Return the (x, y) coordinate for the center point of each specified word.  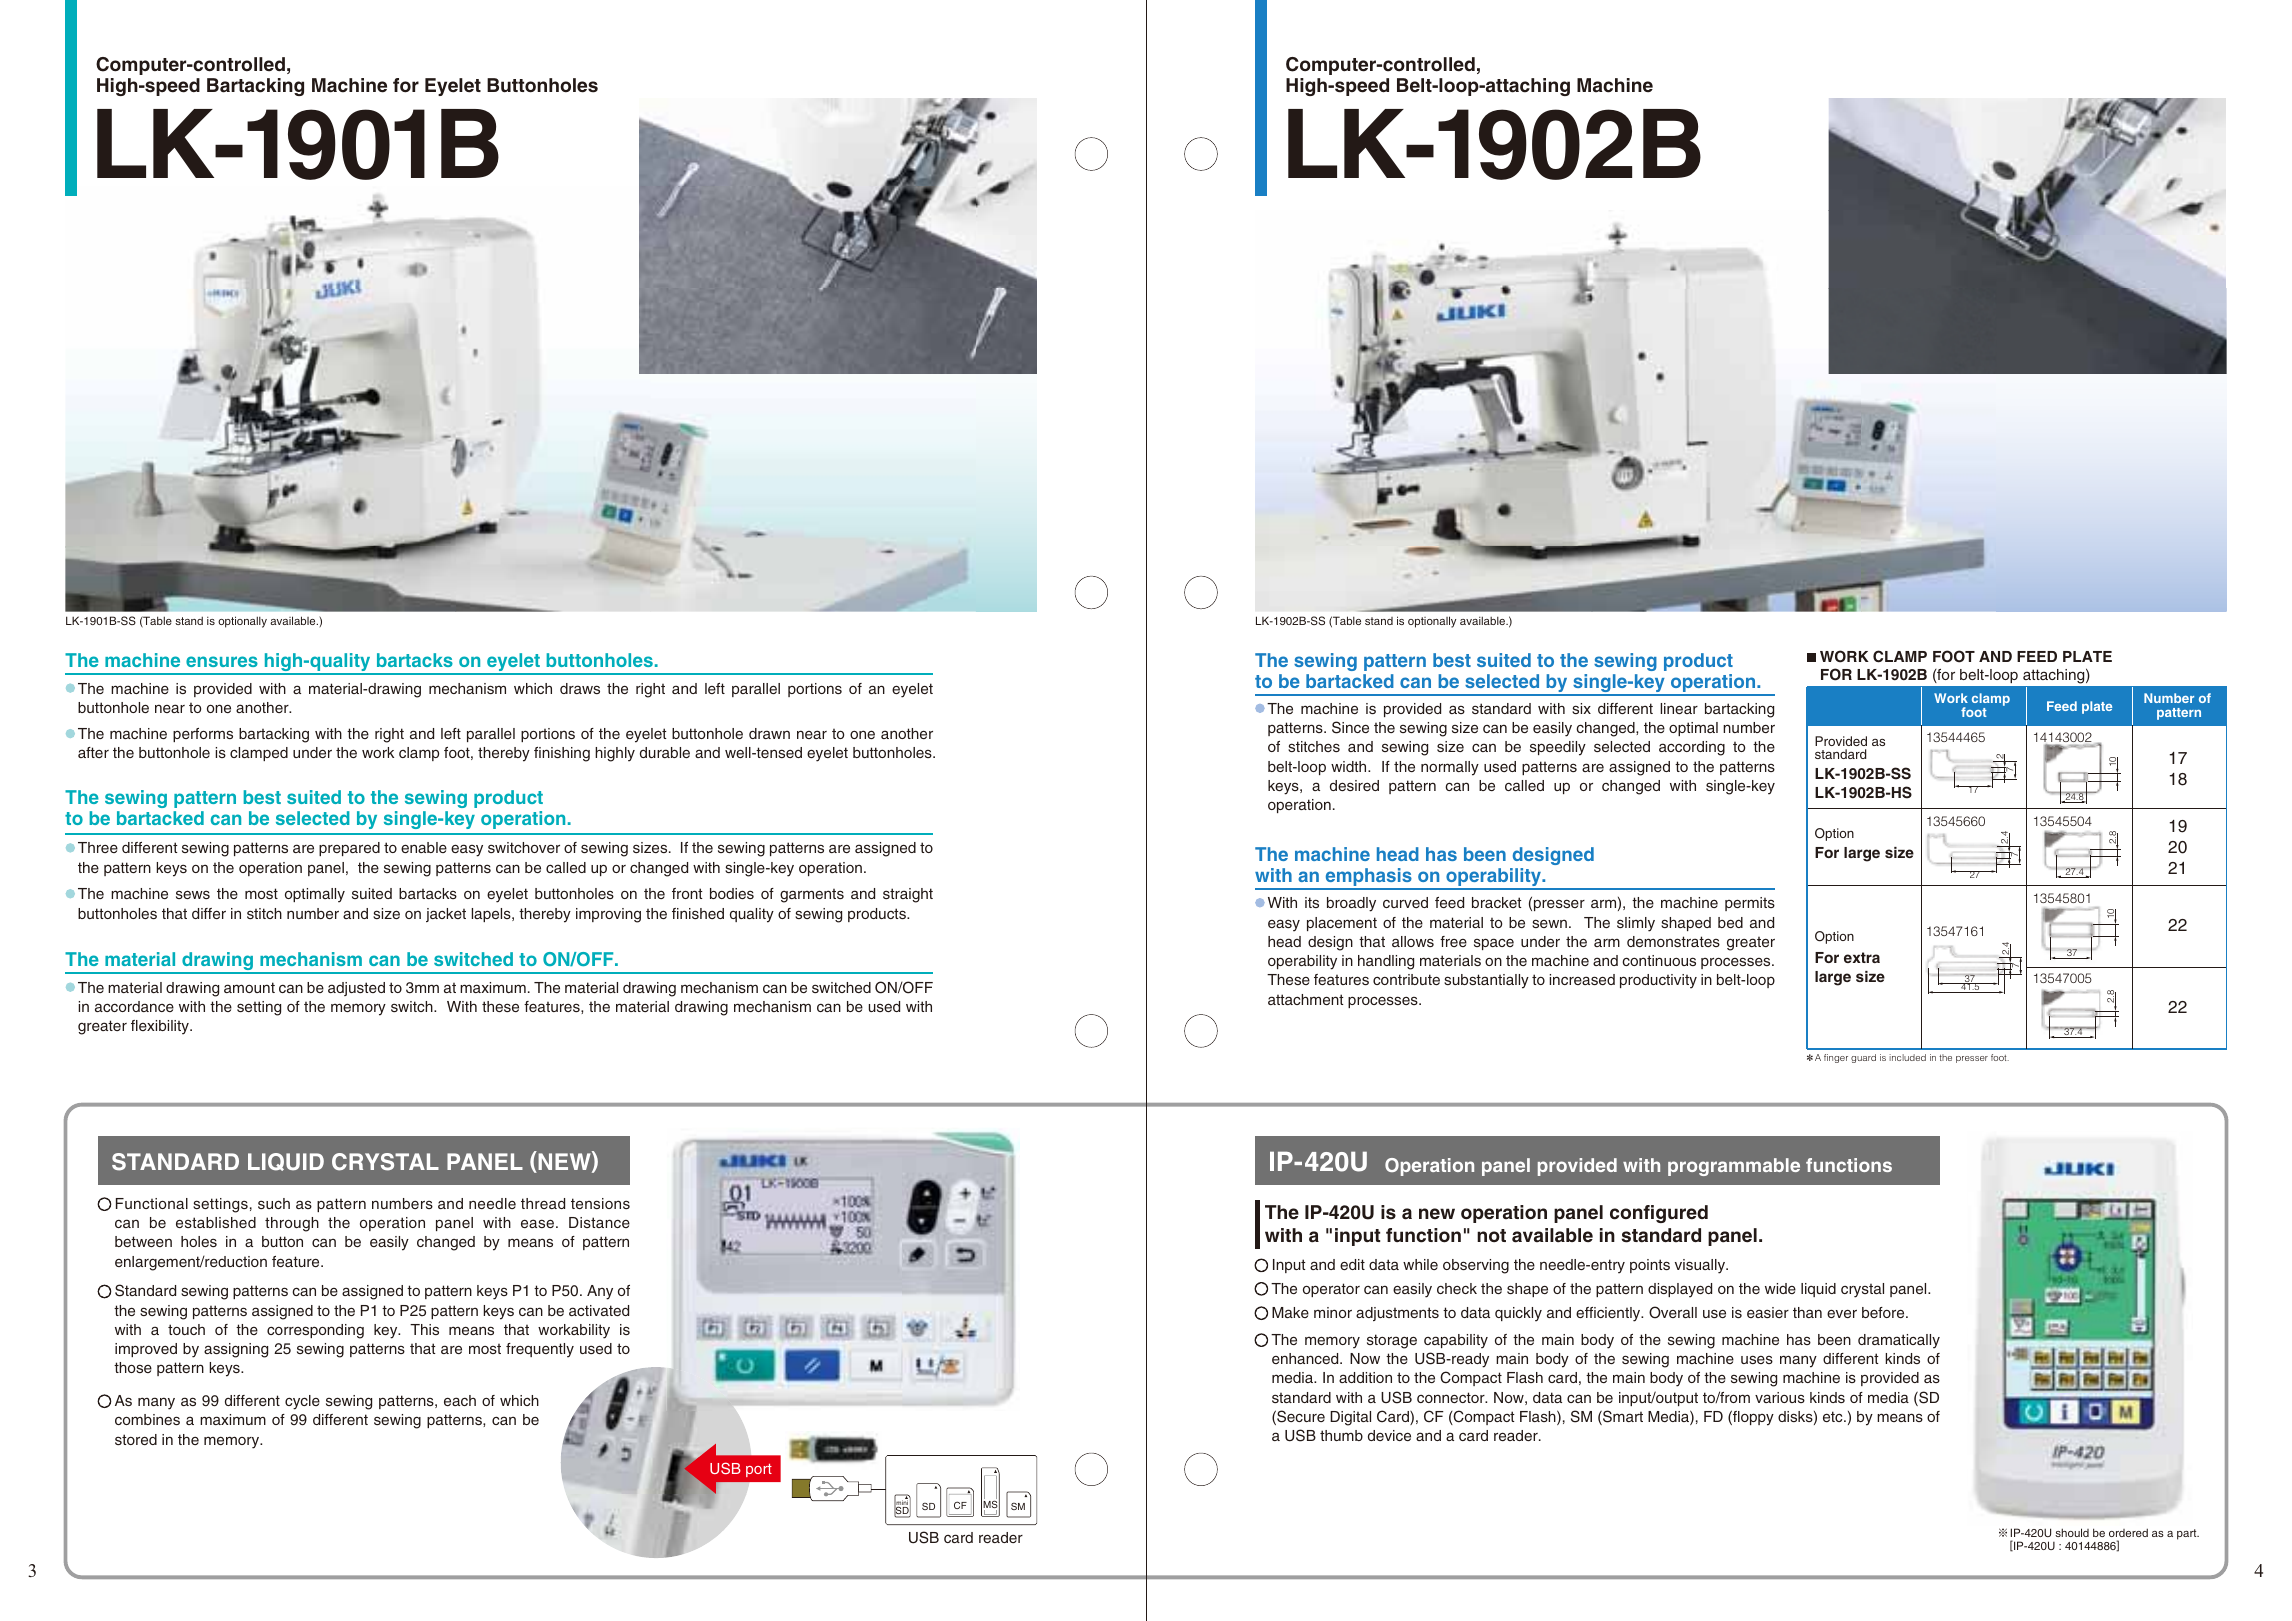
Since (1350, 727)
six (1581, 708)
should (2072, 1532)
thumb (1341, 1435)
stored (136, 1439)
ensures (222, 661)
